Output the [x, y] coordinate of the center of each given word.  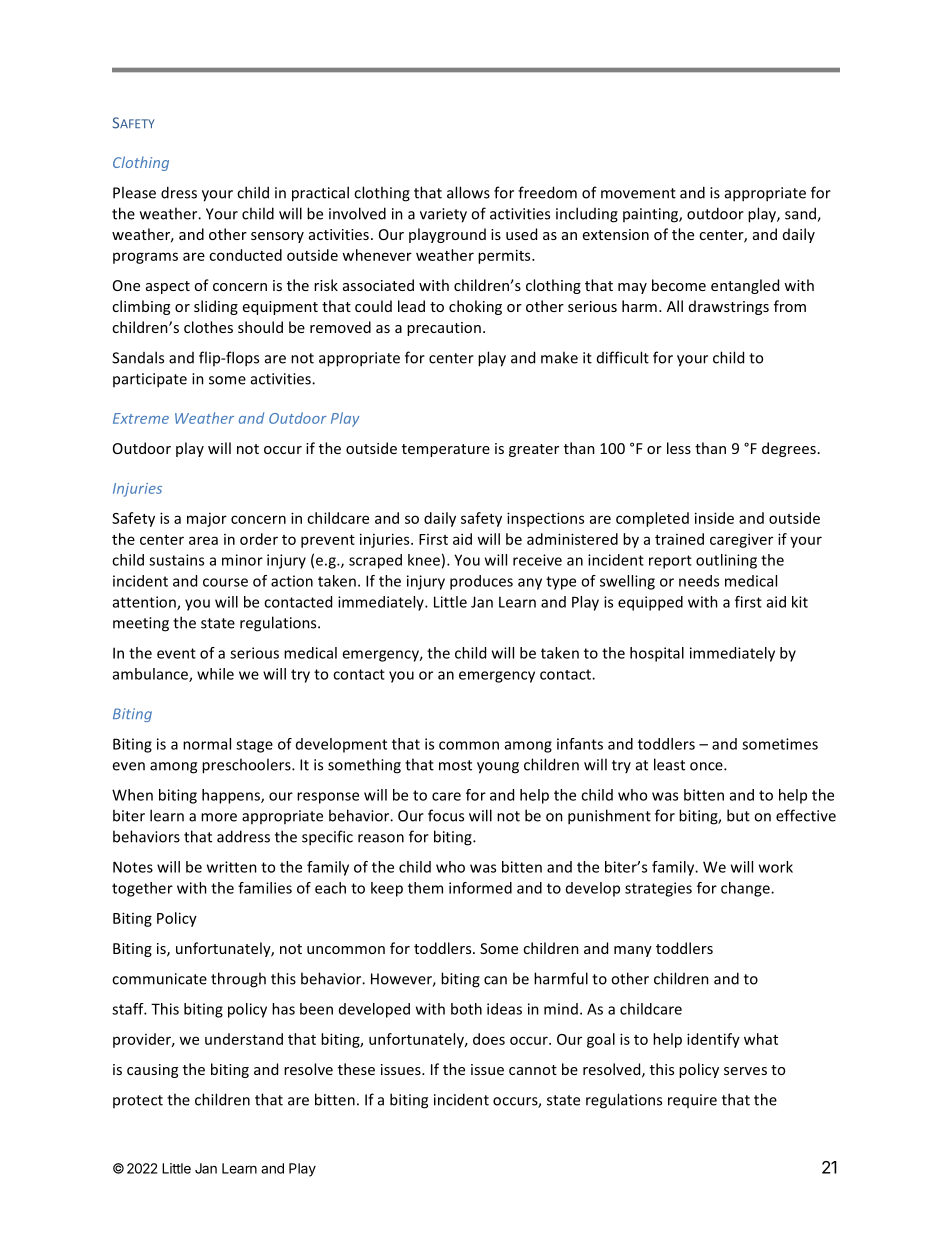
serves [745, 1071]
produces [481, 582]
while [215, 674]
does [489, 1039]
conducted [245, 255]
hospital [657, 654]
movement [638, 193]
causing [152, 1071]
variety [443, 215]
